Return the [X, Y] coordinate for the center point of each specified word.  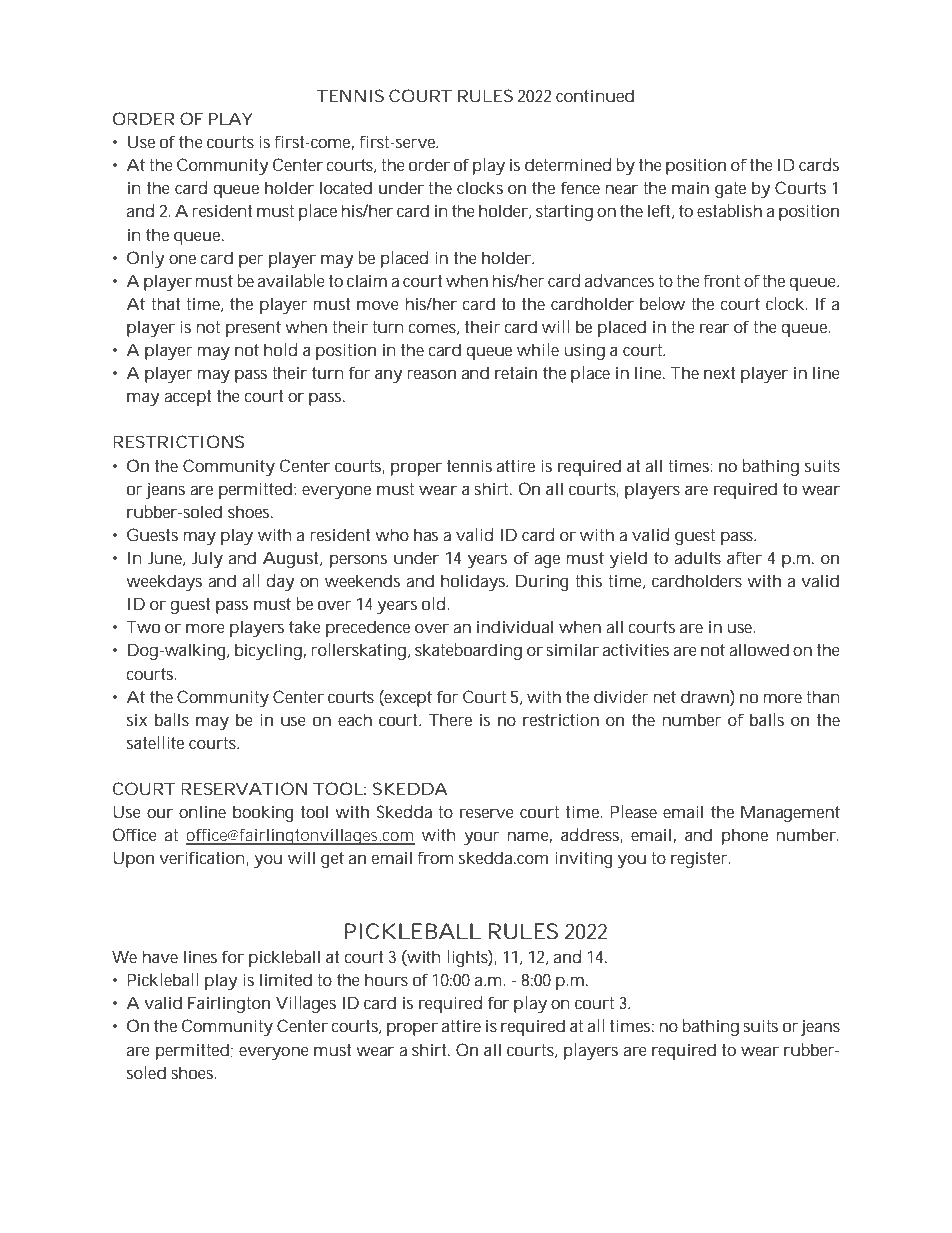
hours [386, 979]
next [719, 373]
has [426, 534]
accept [187, 398]
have [160, 956]
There [450, 719]
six [137, 719]
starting [564, 212]
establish [729, 210]
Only [145, 259]
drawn [705, 696]
